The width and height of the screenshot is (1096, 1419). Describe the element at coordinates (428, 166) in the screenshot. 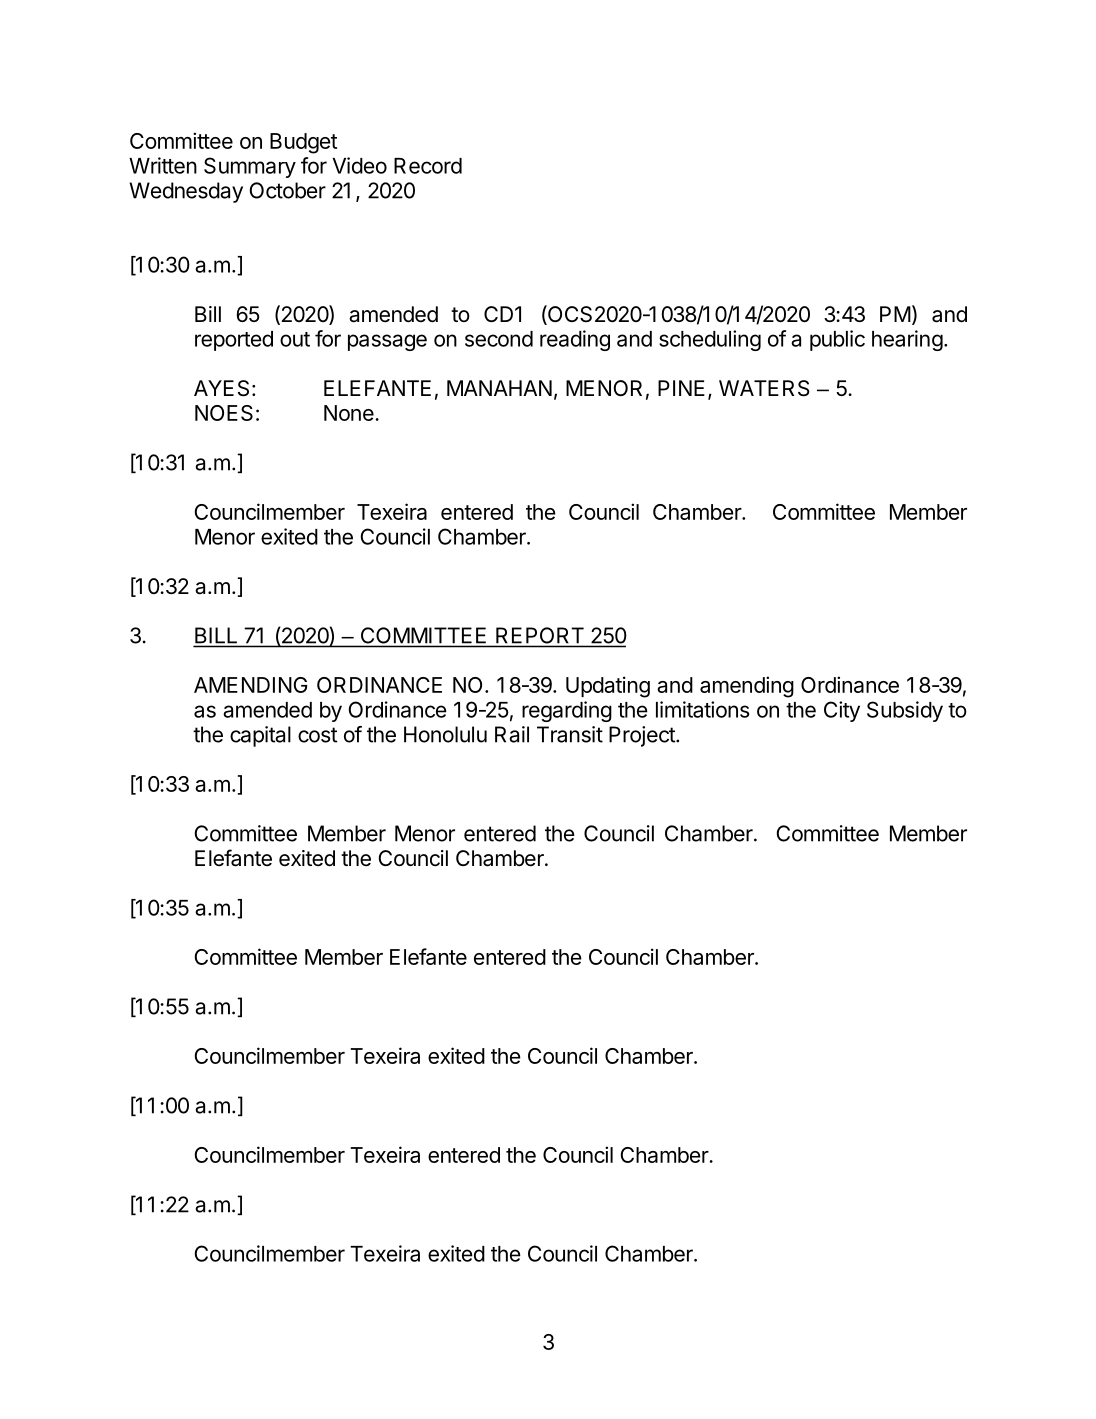

I see `Record` at that location.
